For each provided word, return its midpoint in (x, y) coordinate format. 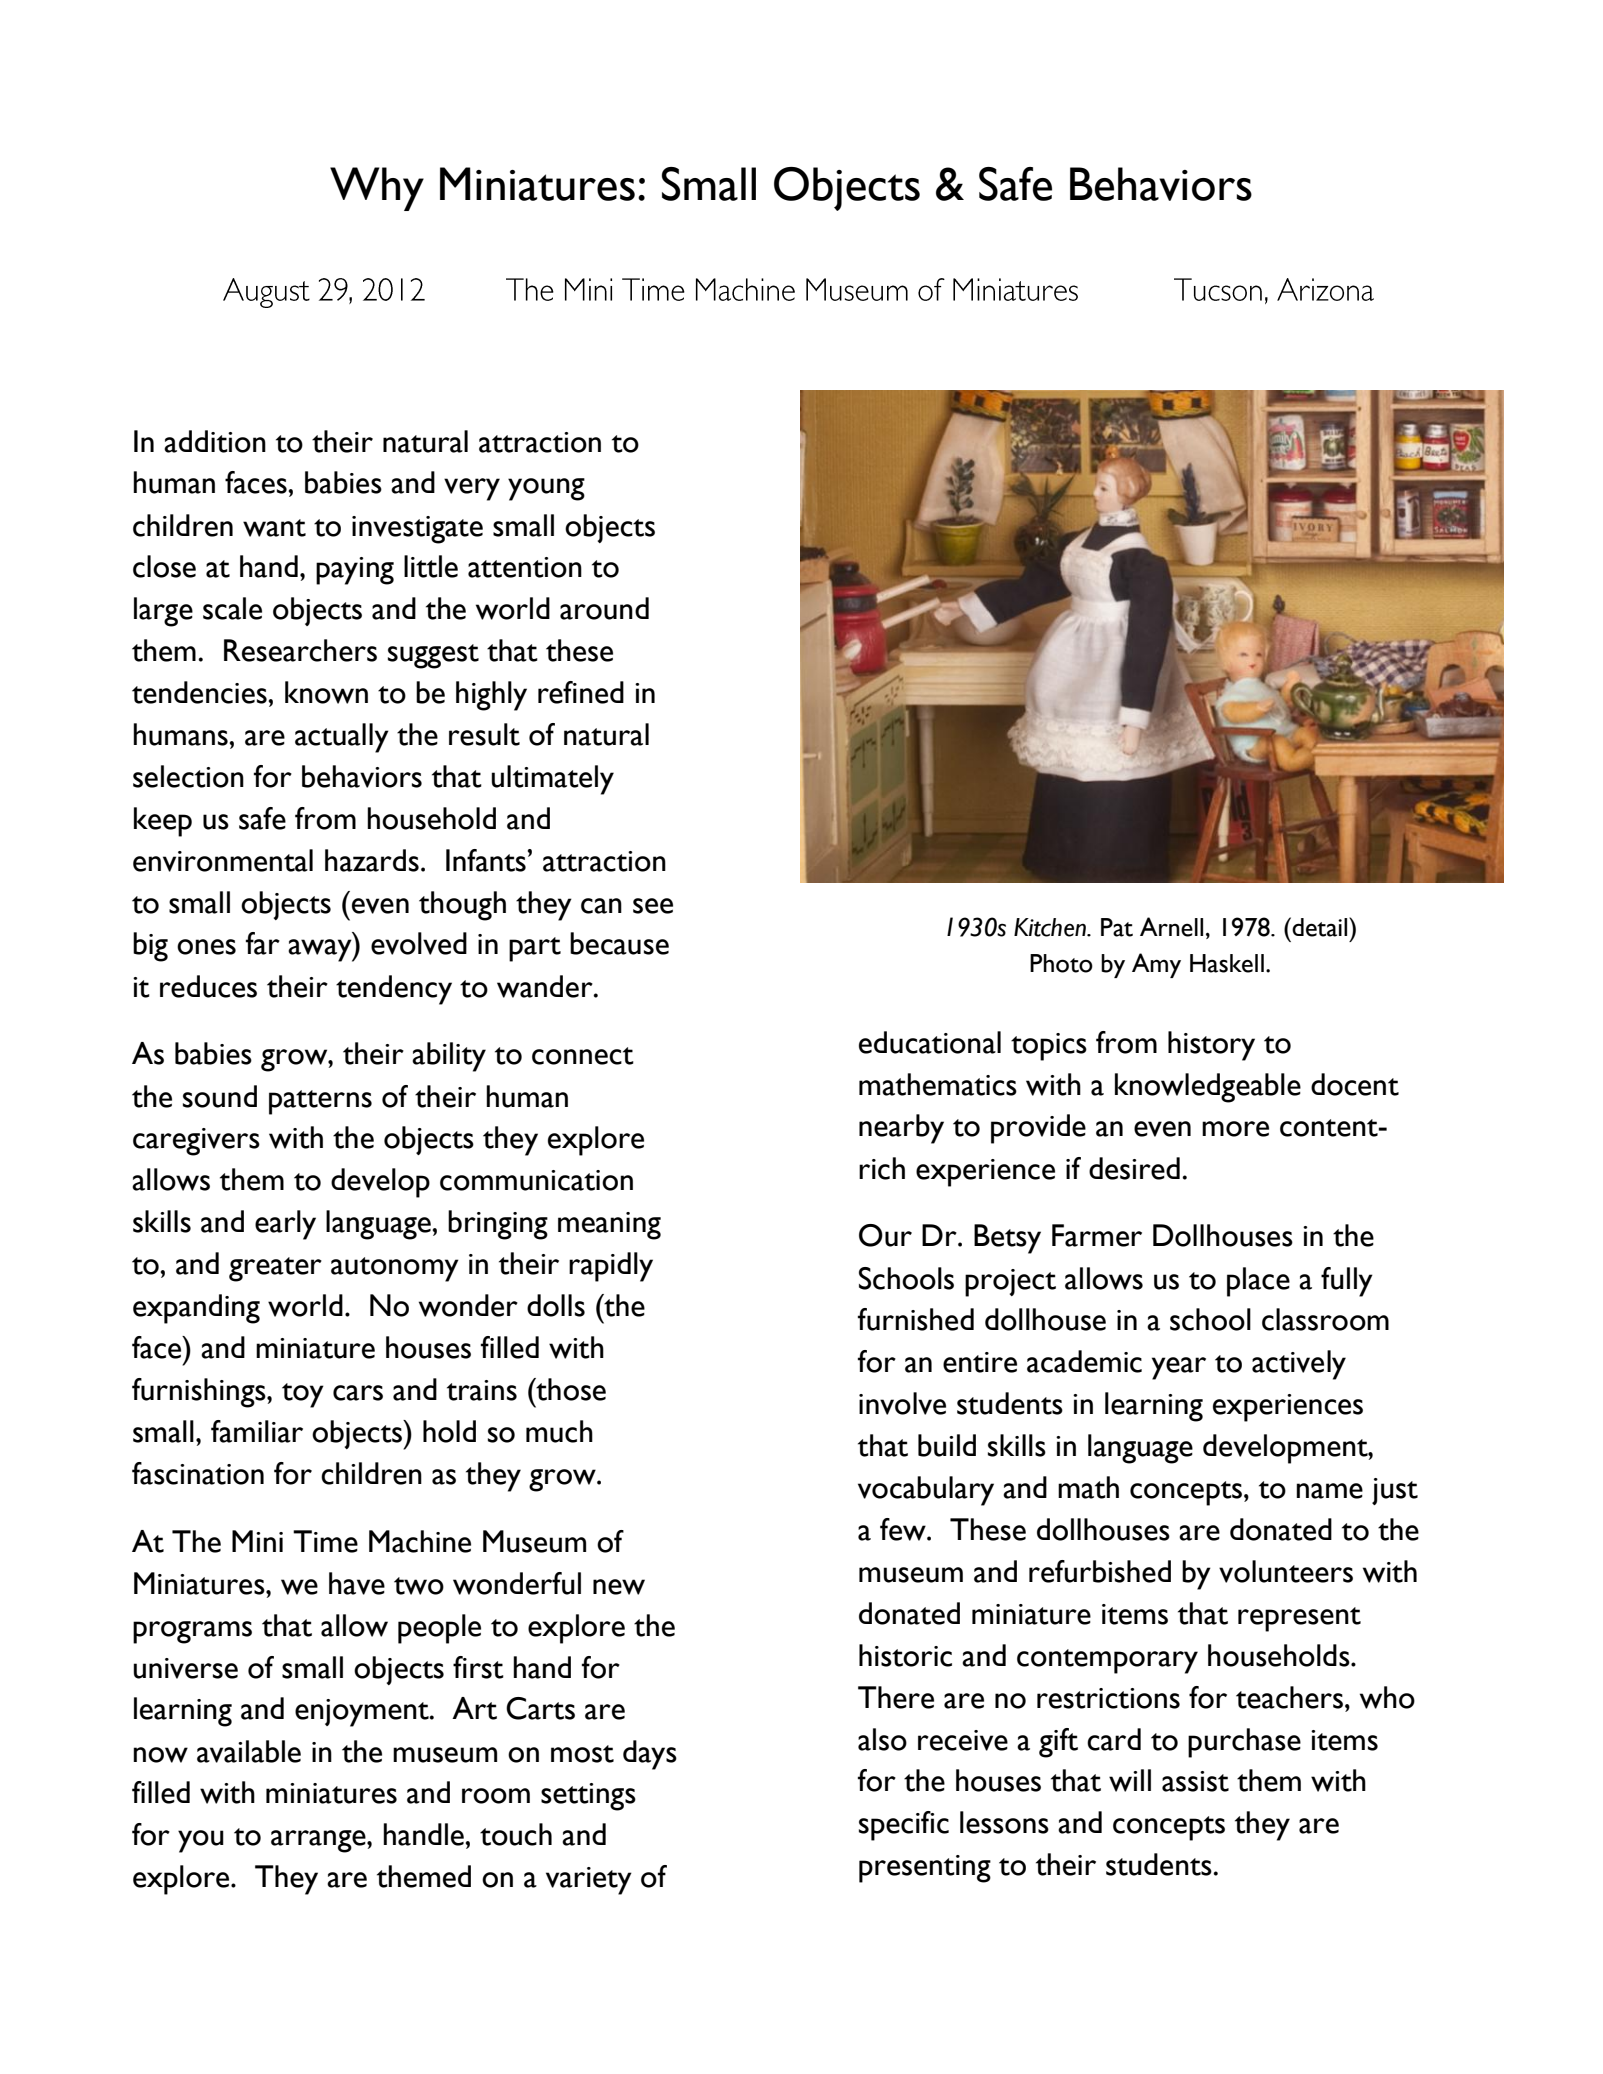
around (604, 608)
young (546, 489)
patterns (320, 1102)
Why (377, 189)
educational (930, 1042)
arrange (319, 1841)
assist (1195, 1781)
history (1211, 1046)
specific (904, 1826)
